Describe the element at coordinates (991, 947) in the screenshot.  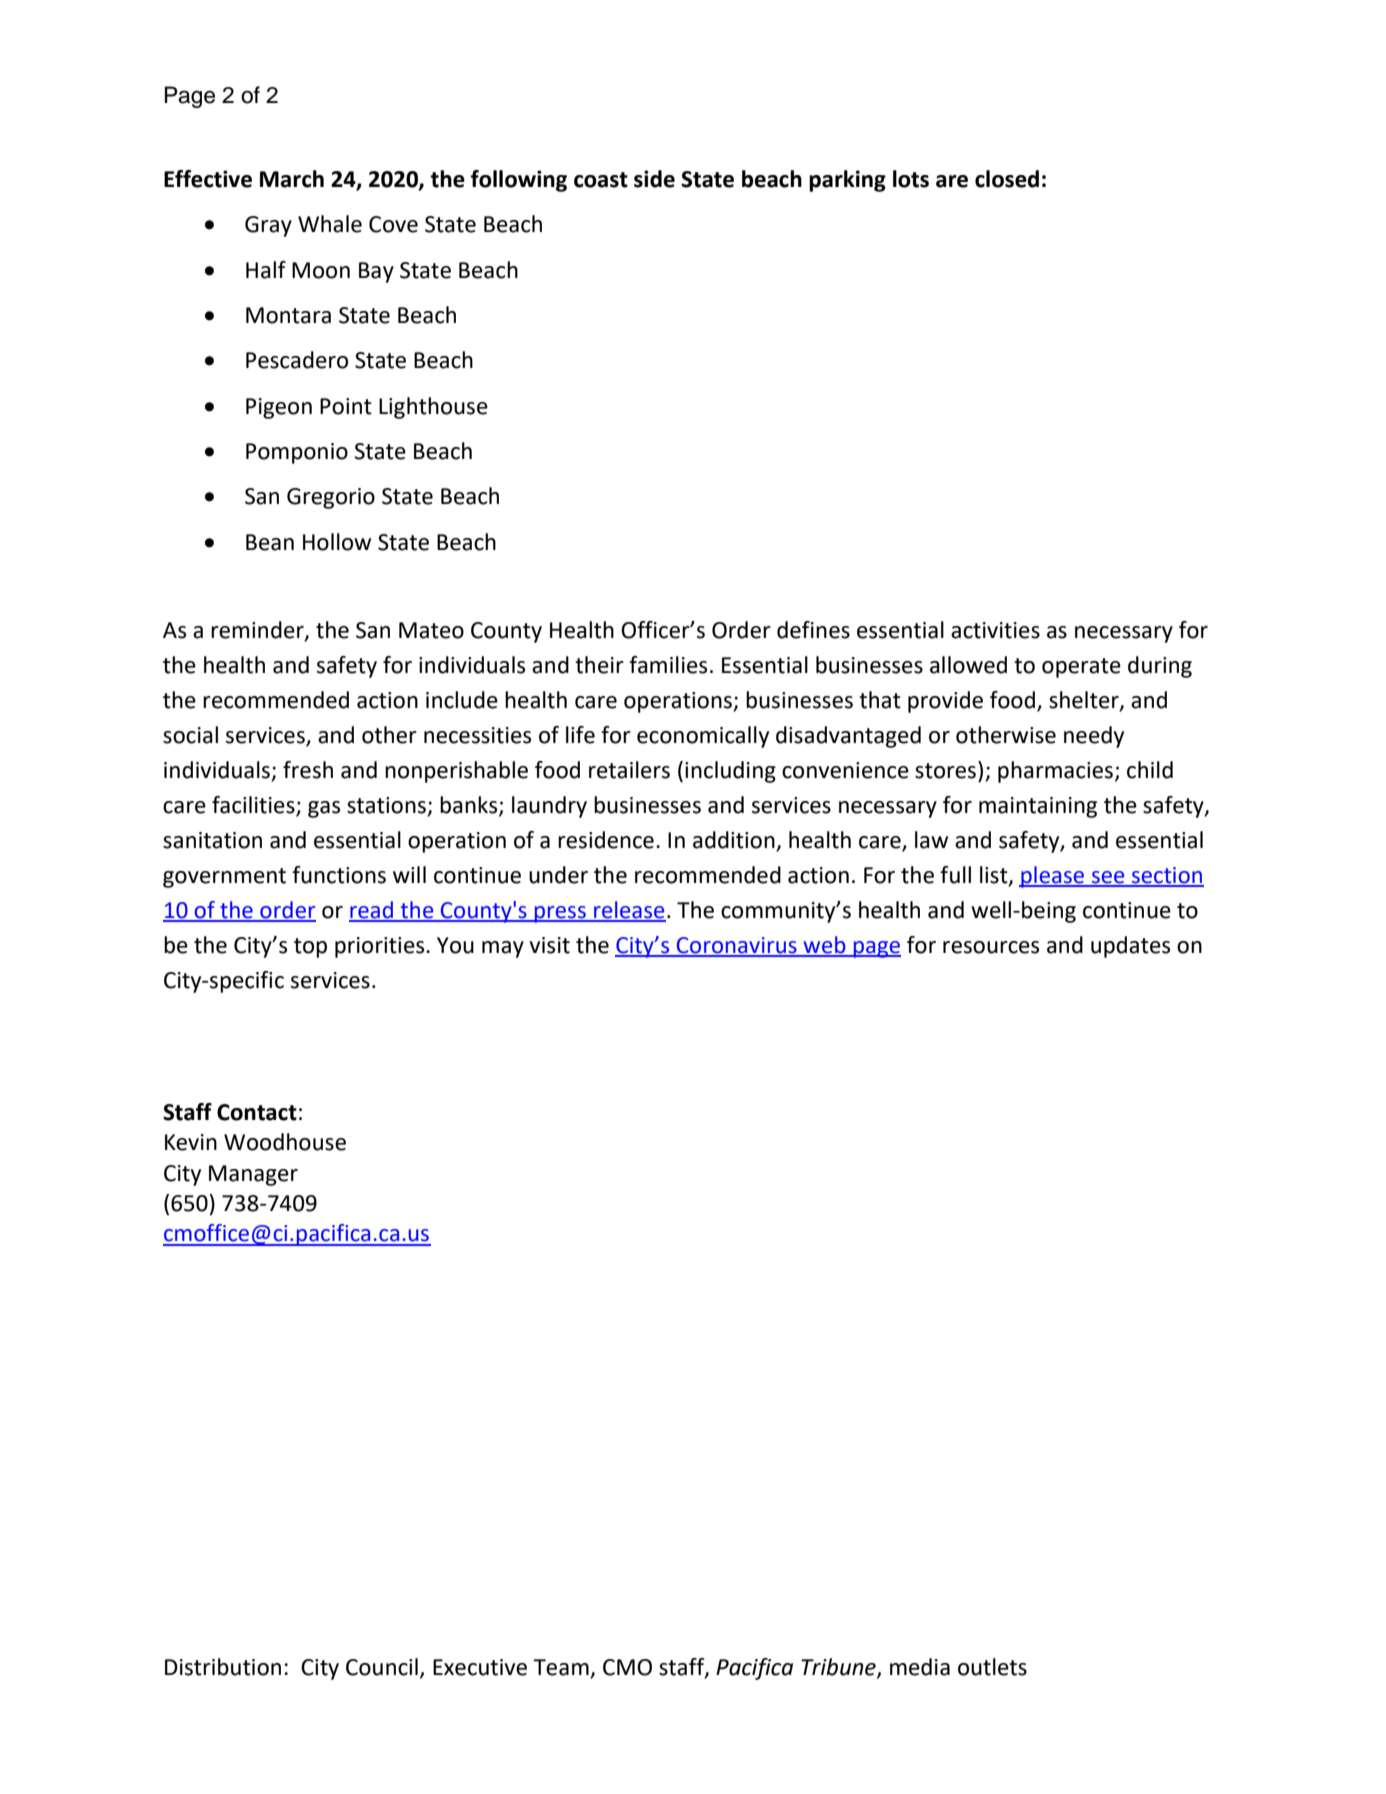
I see `resources` at that location.
